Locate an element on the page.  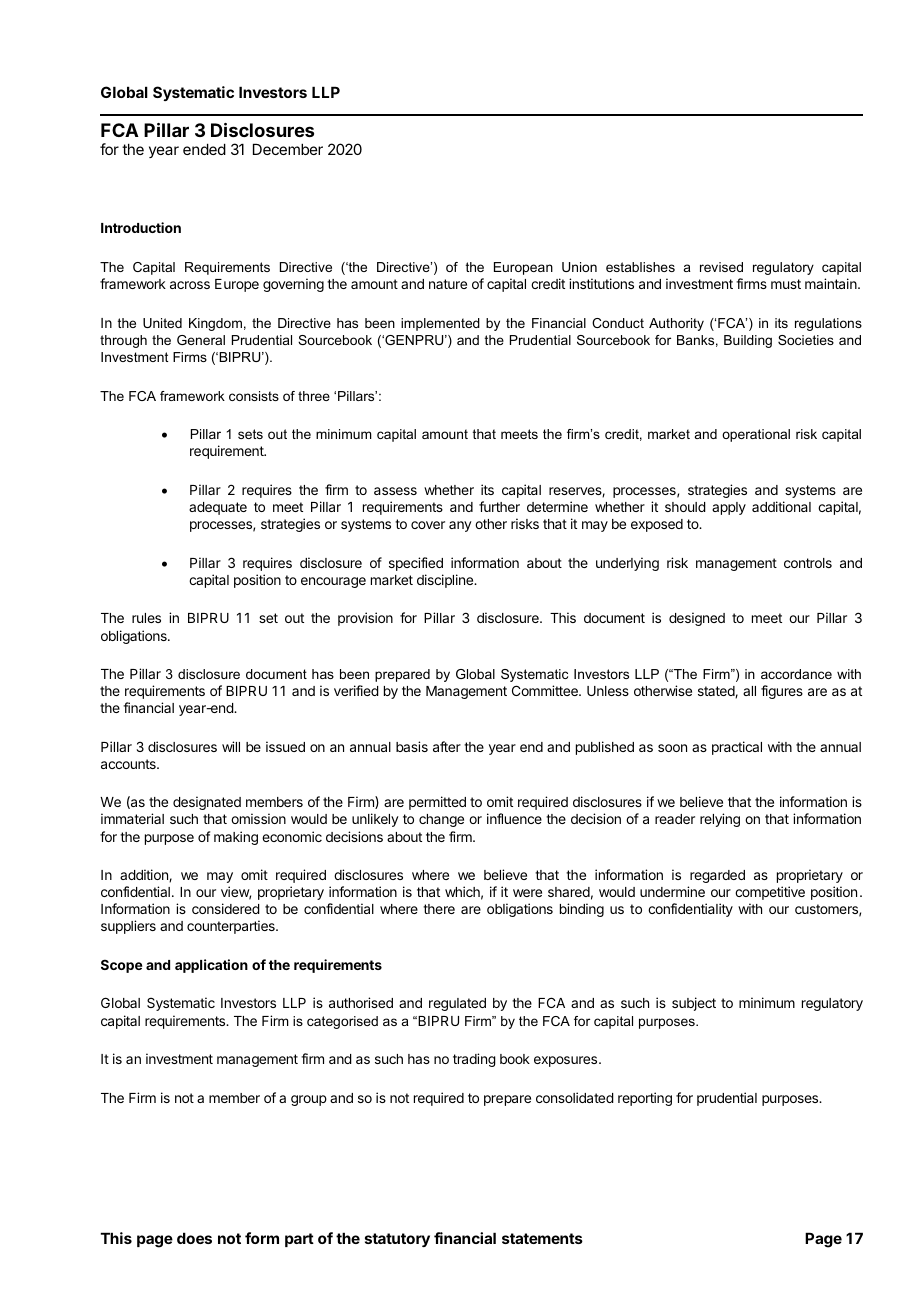
there is located at coordinates (439, 909).
